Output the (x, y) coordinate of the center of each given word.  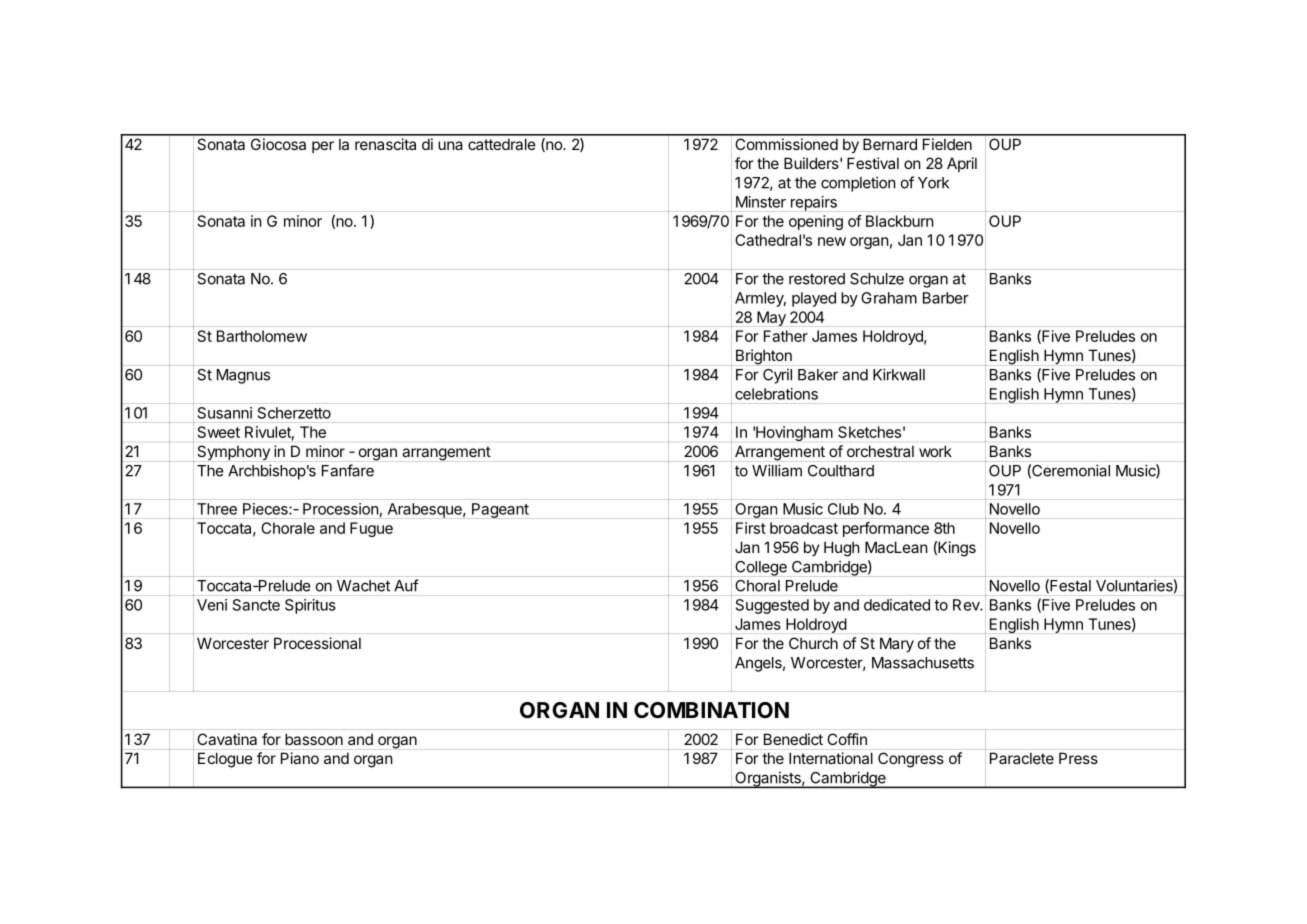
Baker (818, 375)
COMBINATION (711, 710)
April (962, 164)
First (751, 528)
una (450, 145)
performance (886, 529)
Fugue (371, 529)
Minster (761, 202)
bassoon (314, 739)
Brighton (764, 357)
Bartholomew (262, 336)
